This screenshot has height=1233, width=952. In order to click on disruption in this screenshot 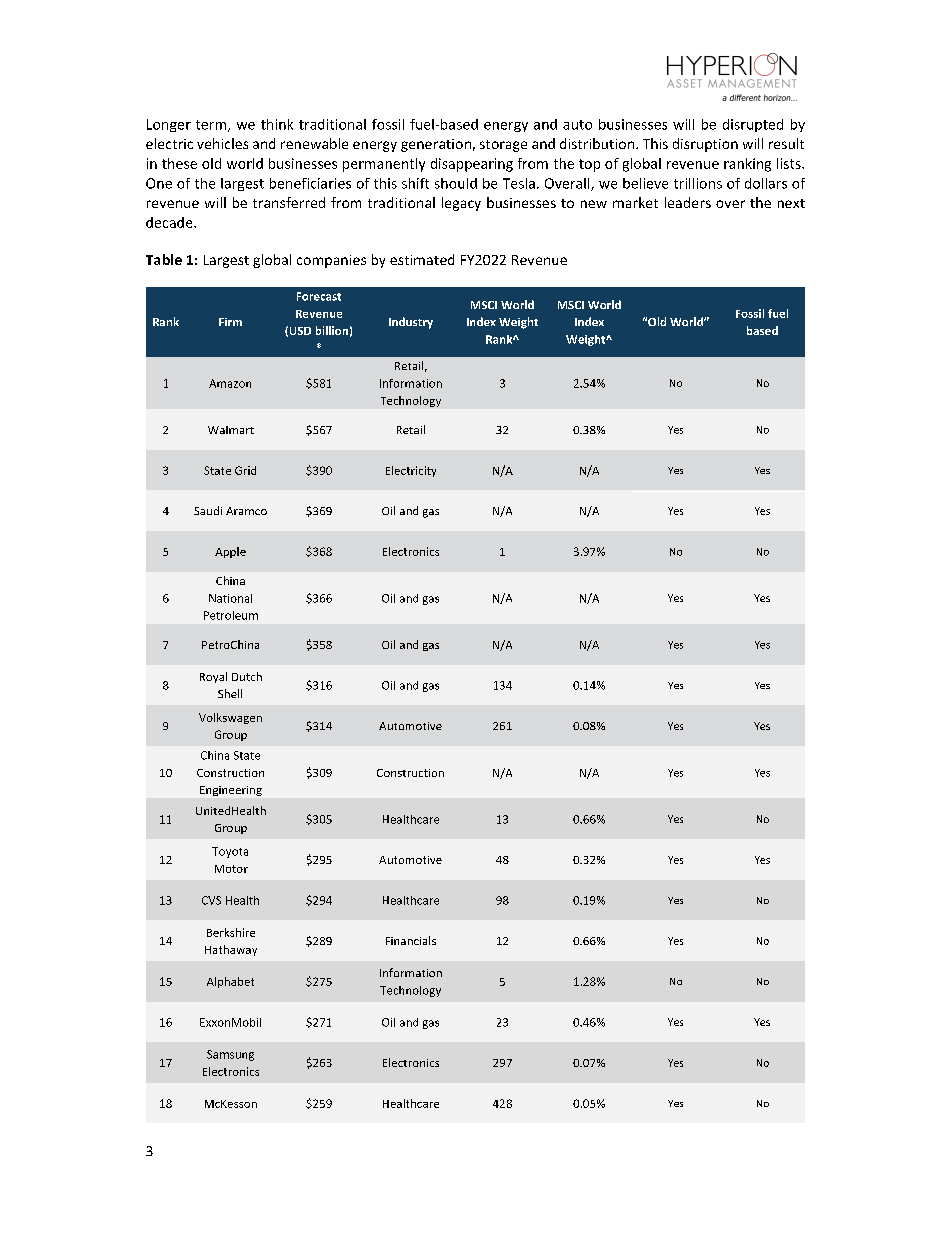, I will do `click(705, 145)`.
